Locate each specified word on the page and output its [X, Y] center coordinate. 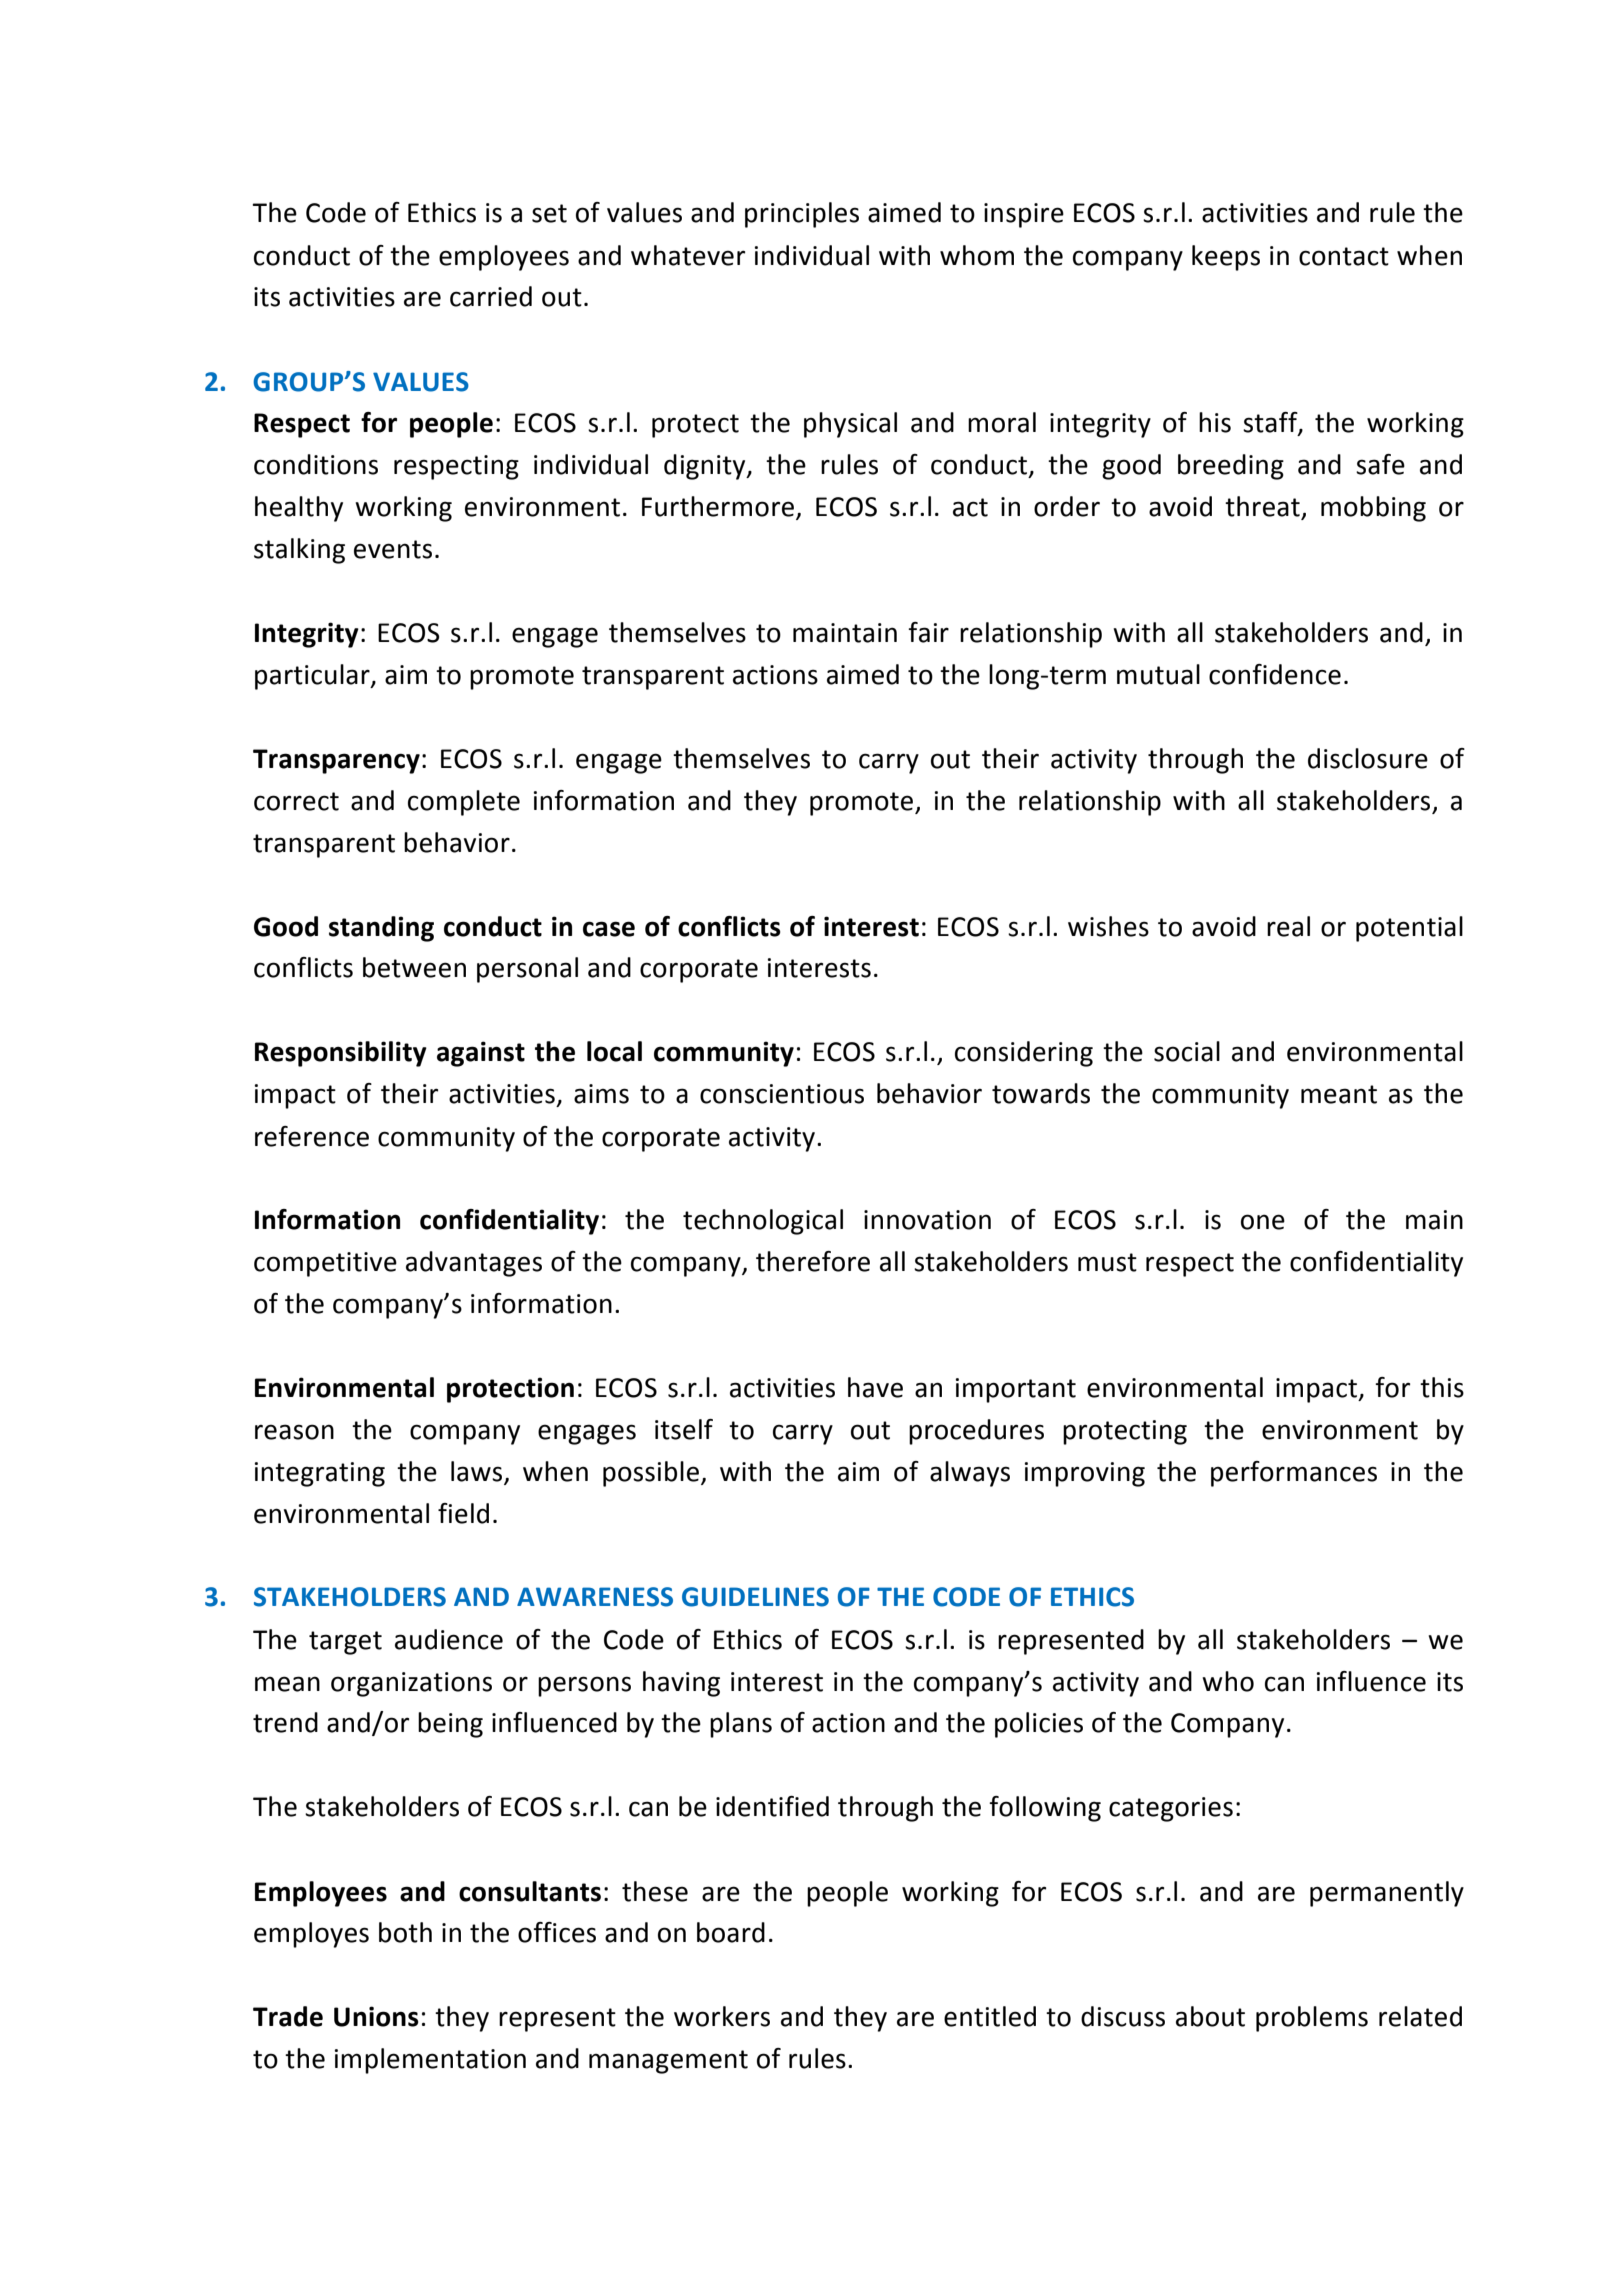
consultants [530, 1891]
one [1263, 1222]
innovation [927, 1220]
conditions [316, 464]
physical [850, 425]
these [655, 1891]
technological [763, 1222]
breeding [1231, 467]
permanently [1387, 1894]
